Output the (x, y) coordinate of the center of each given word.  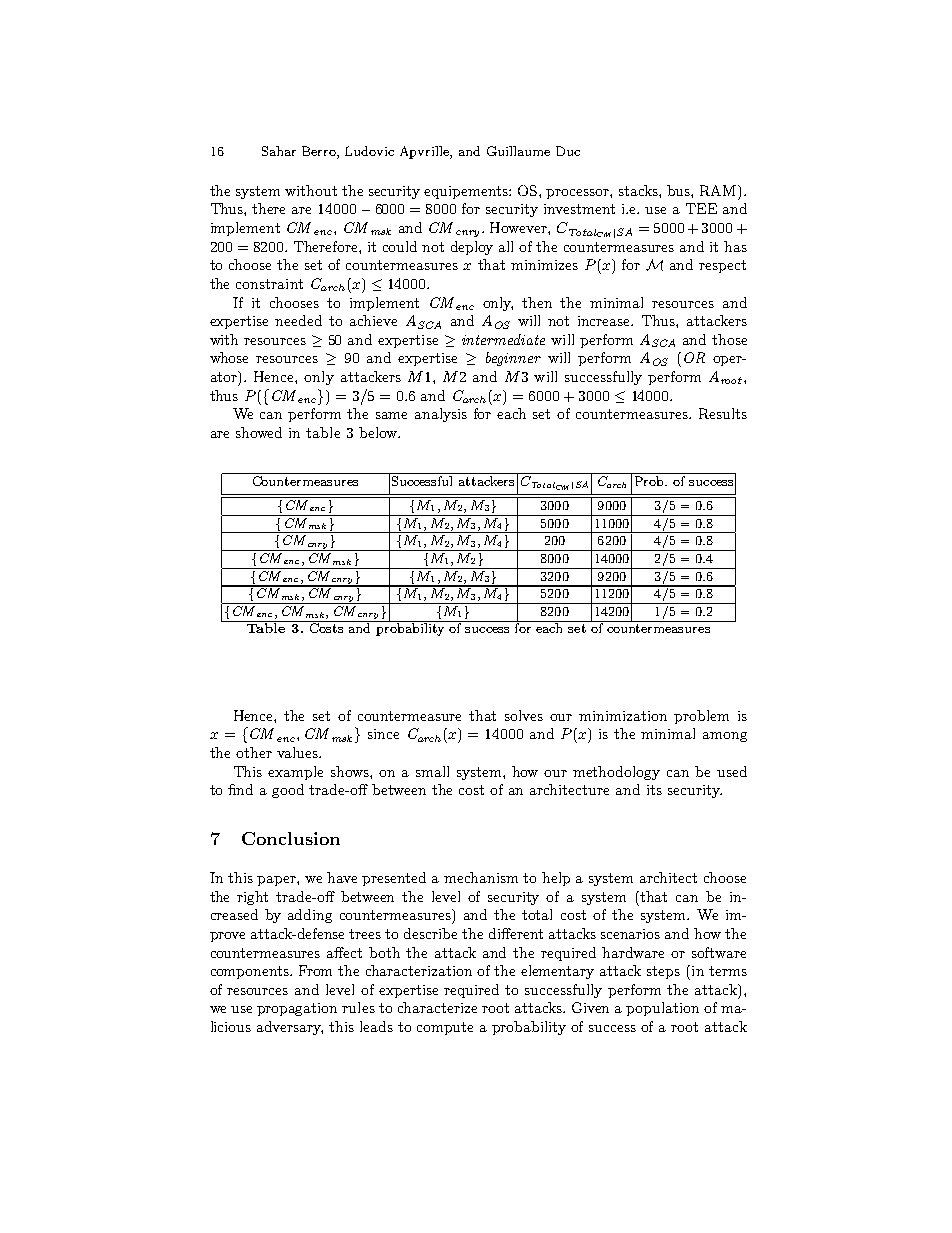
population (662, 1009)
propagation (297, 1009)
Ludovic (369, 151)
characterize (437, 1007)
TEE (701, 208)
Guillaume (518, 151)
